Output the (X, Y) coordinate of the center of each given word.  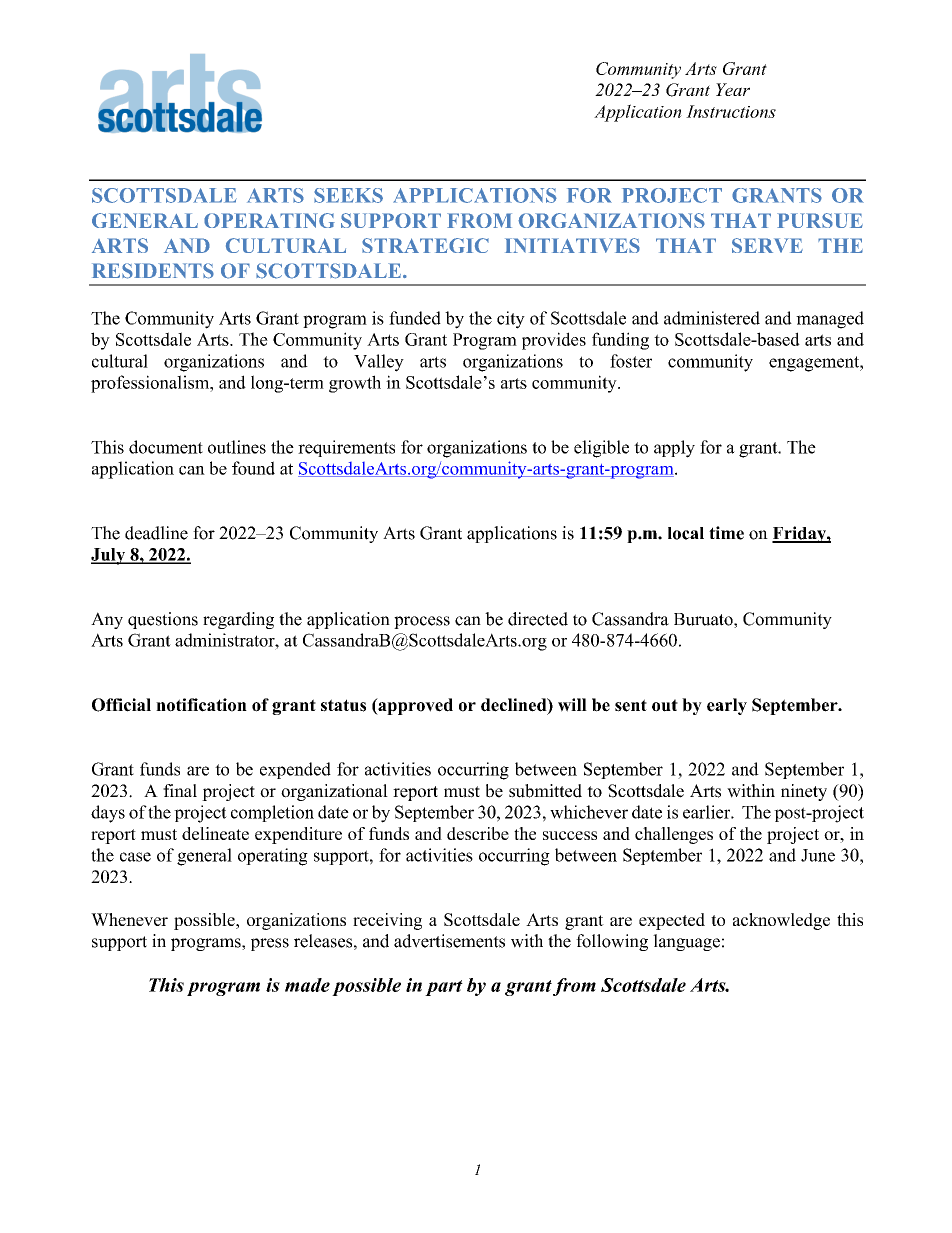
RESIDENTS (153, 271)
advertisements (449, 941)
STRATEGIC (425, 245)
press (270, 944)
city (511, 320)
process (422, 622)
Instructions (731, 111)
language (686, 942)
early (727, 706)
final (180, 790)
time (726, 533)
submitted (545, 791)
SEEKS (348, 195)
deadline (156, 533)
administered (712, 318)
